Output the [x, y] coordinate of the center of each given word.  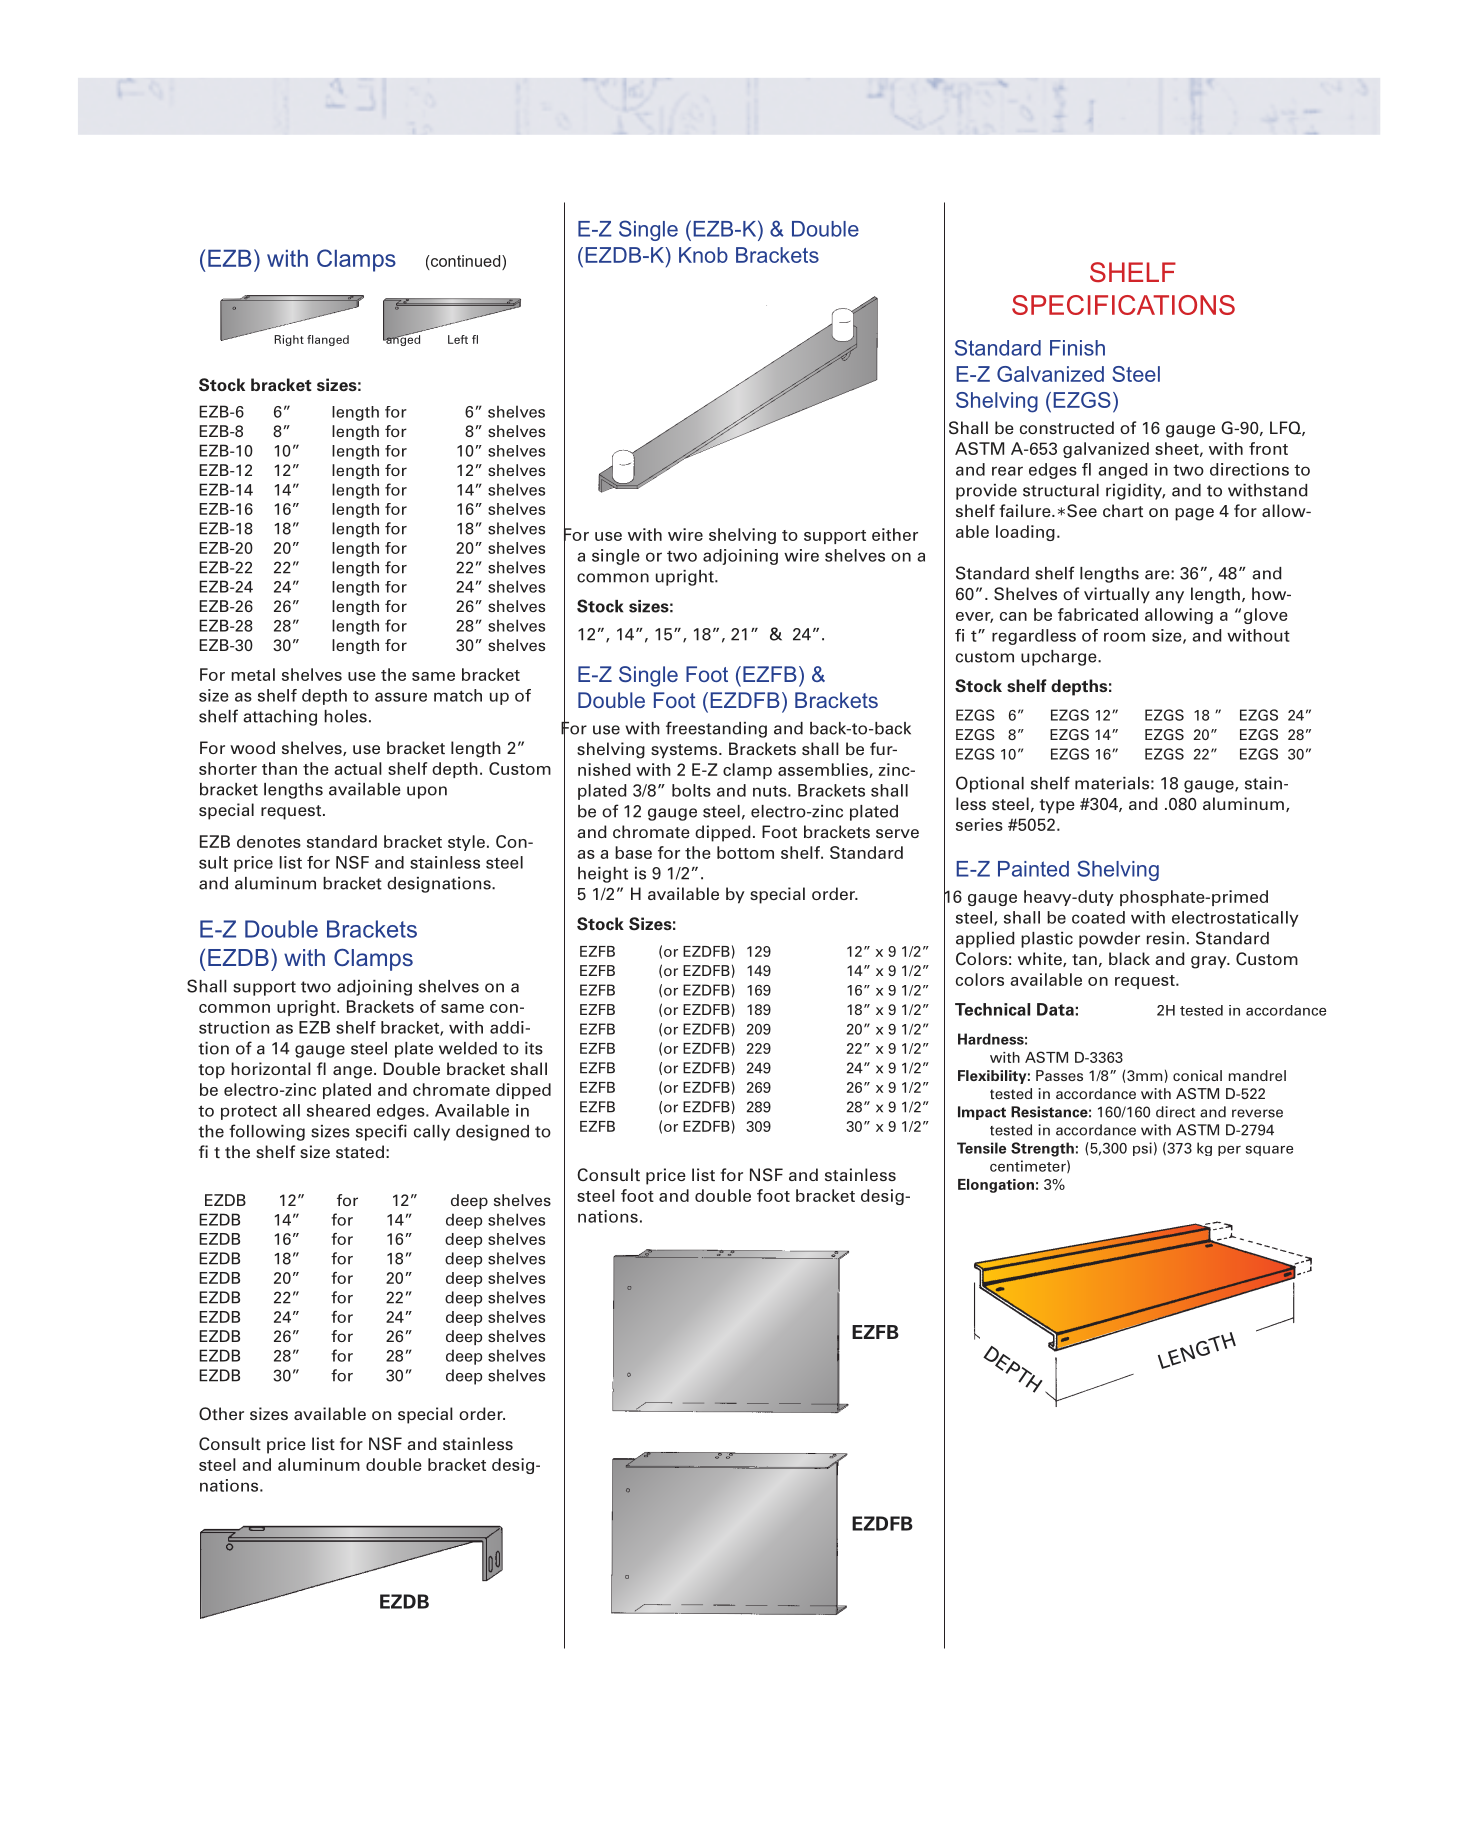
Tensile [981, 1148]
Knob [703, 255]
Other [221, 1413]
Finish [1077, 348]
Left [458, 339]
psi [1142, 1149]
